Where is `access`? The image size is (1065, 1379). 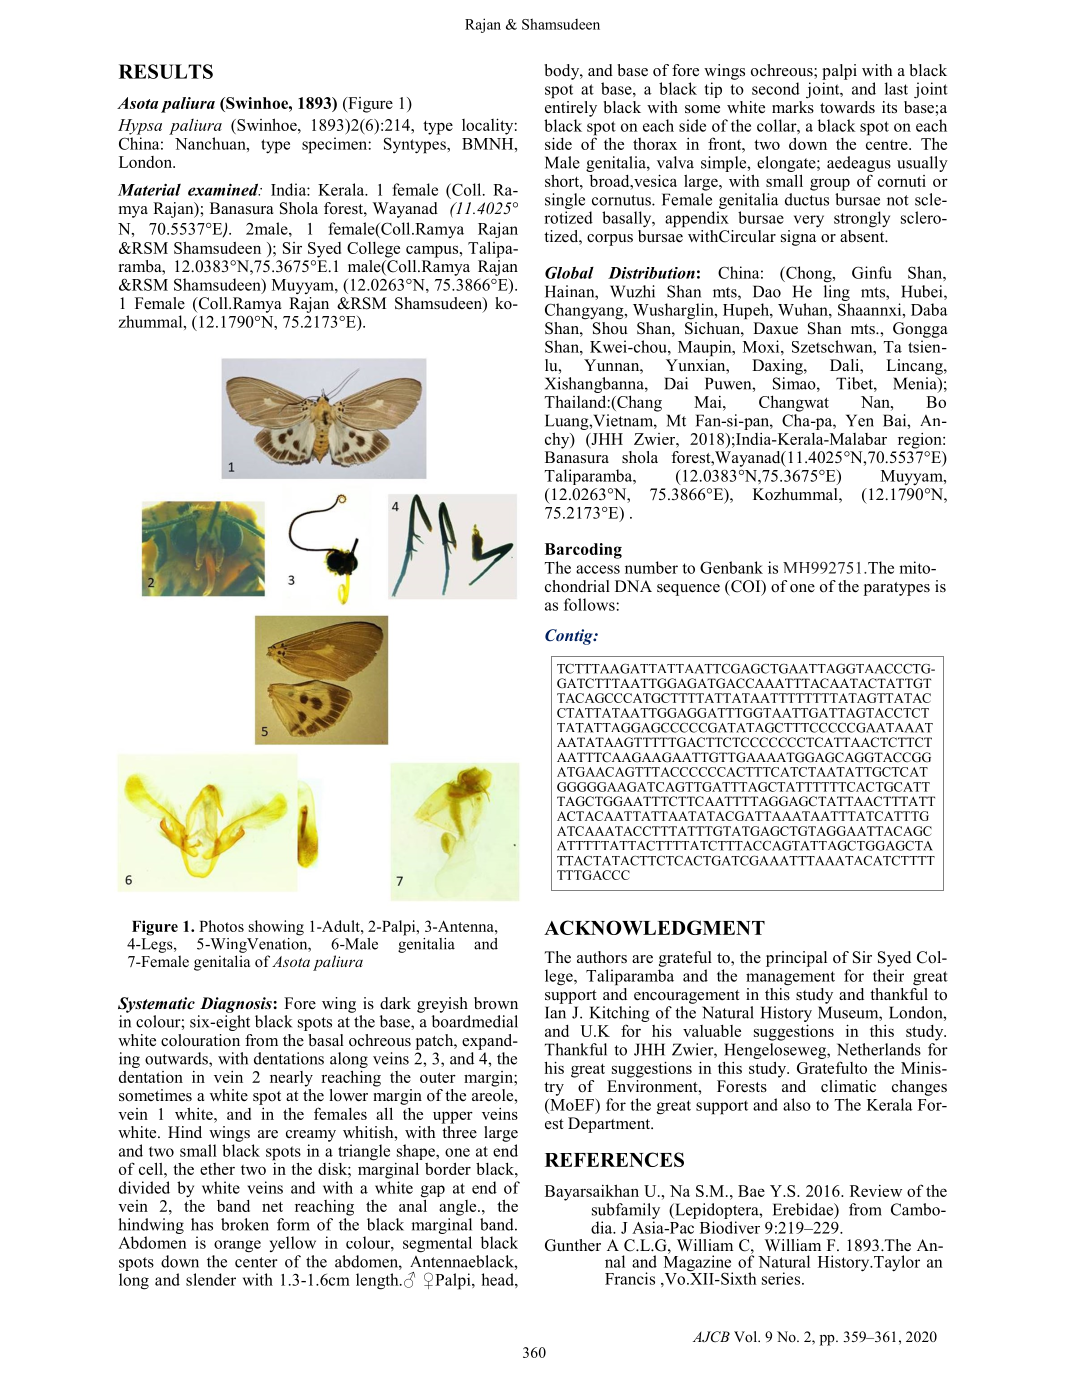 access is located at coordinates (598, 569).
